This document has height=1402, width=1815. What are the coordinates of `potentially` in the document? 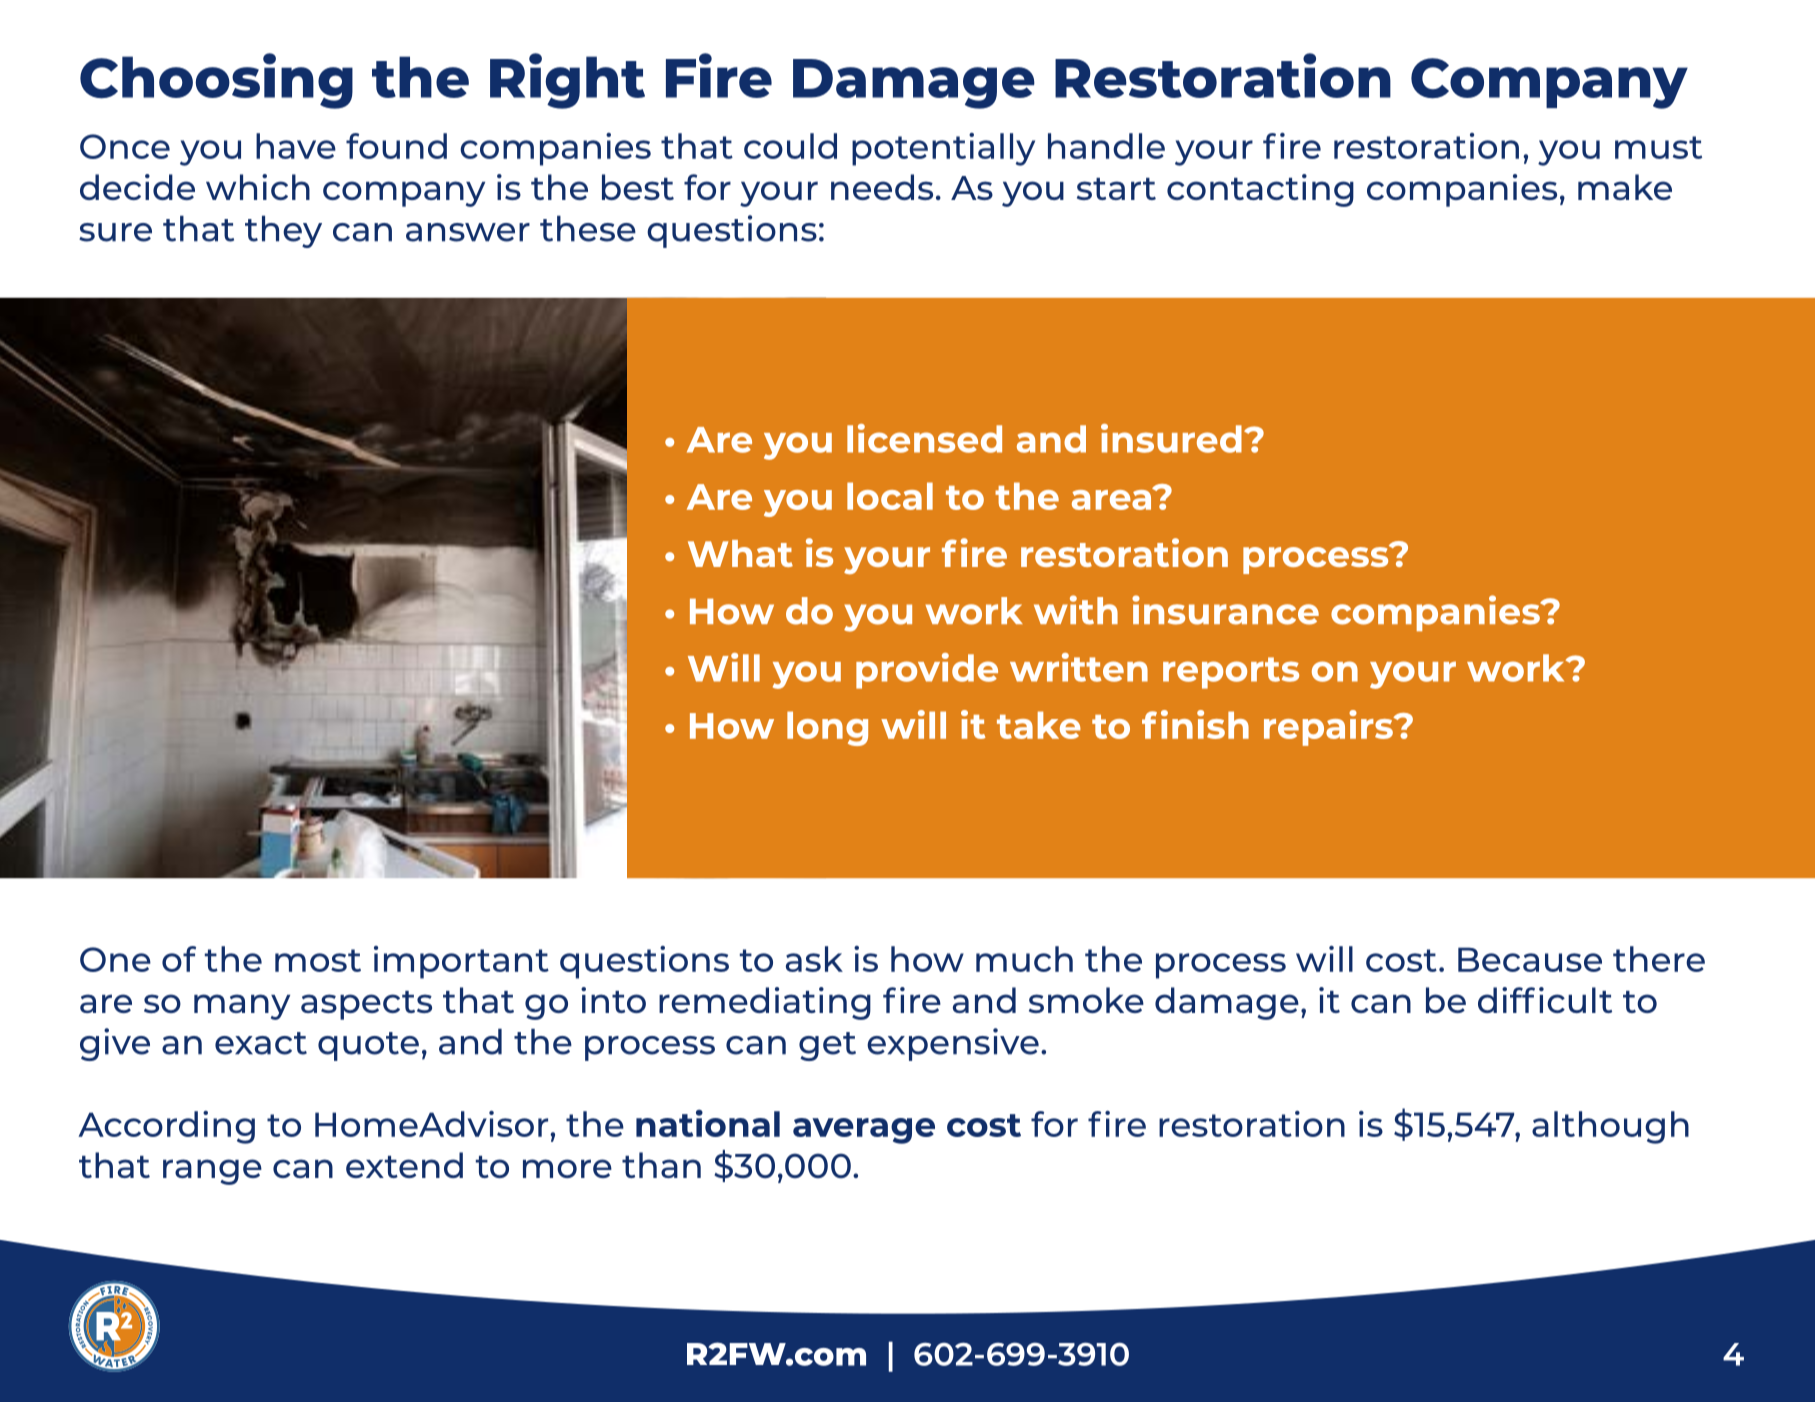 It's located at (943, 149).
